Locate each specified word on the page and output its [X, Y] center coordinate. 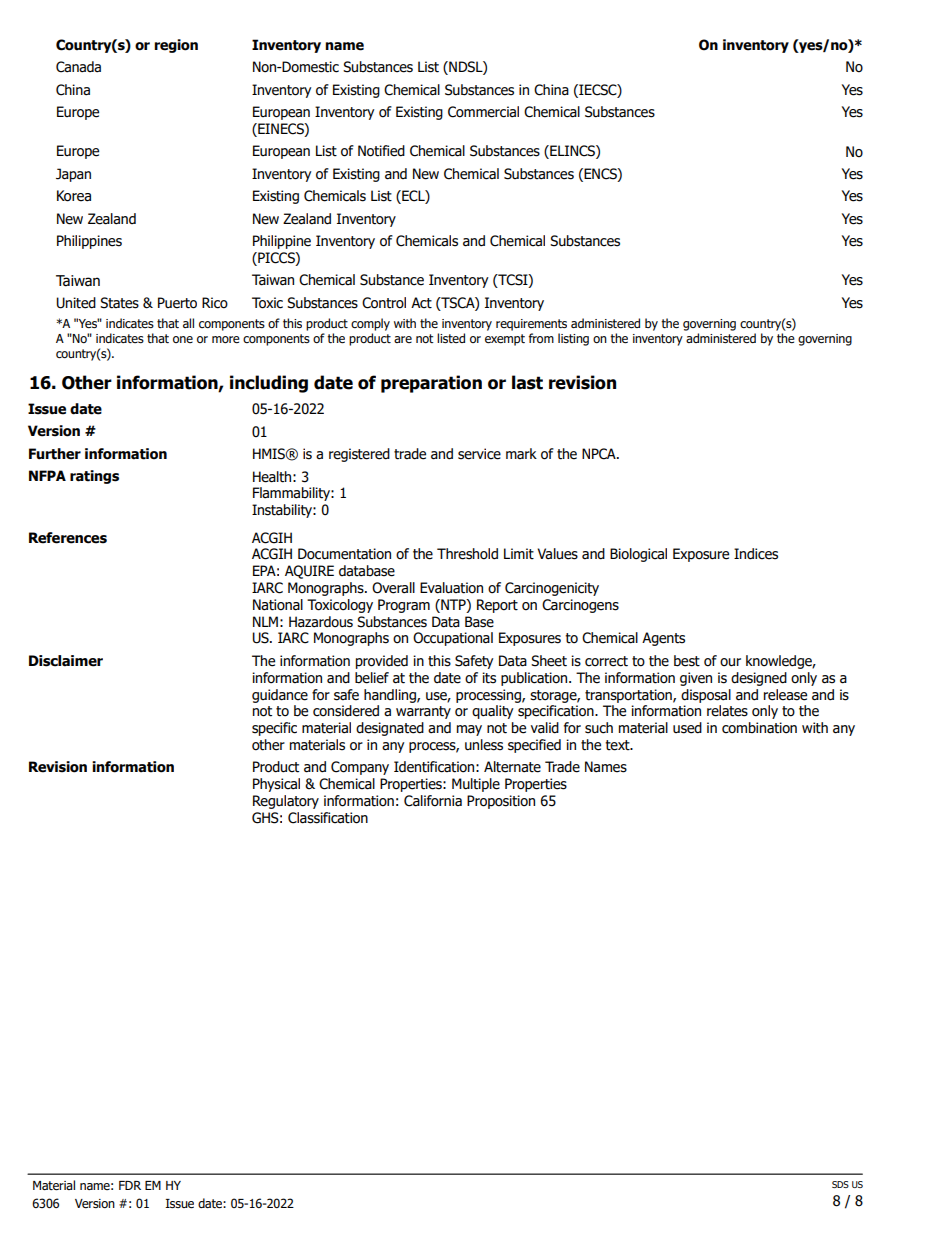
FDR [130, 1185]
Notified [381, 151]
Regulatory [286, 802]
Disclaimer [66, 661]
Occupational [453, 639]
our [730, 662]
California [433, 801]
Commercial [483, 112]
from [541, 338]
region [176, 46]
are [403, 339]
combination [759, 728]
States [119, 303]
